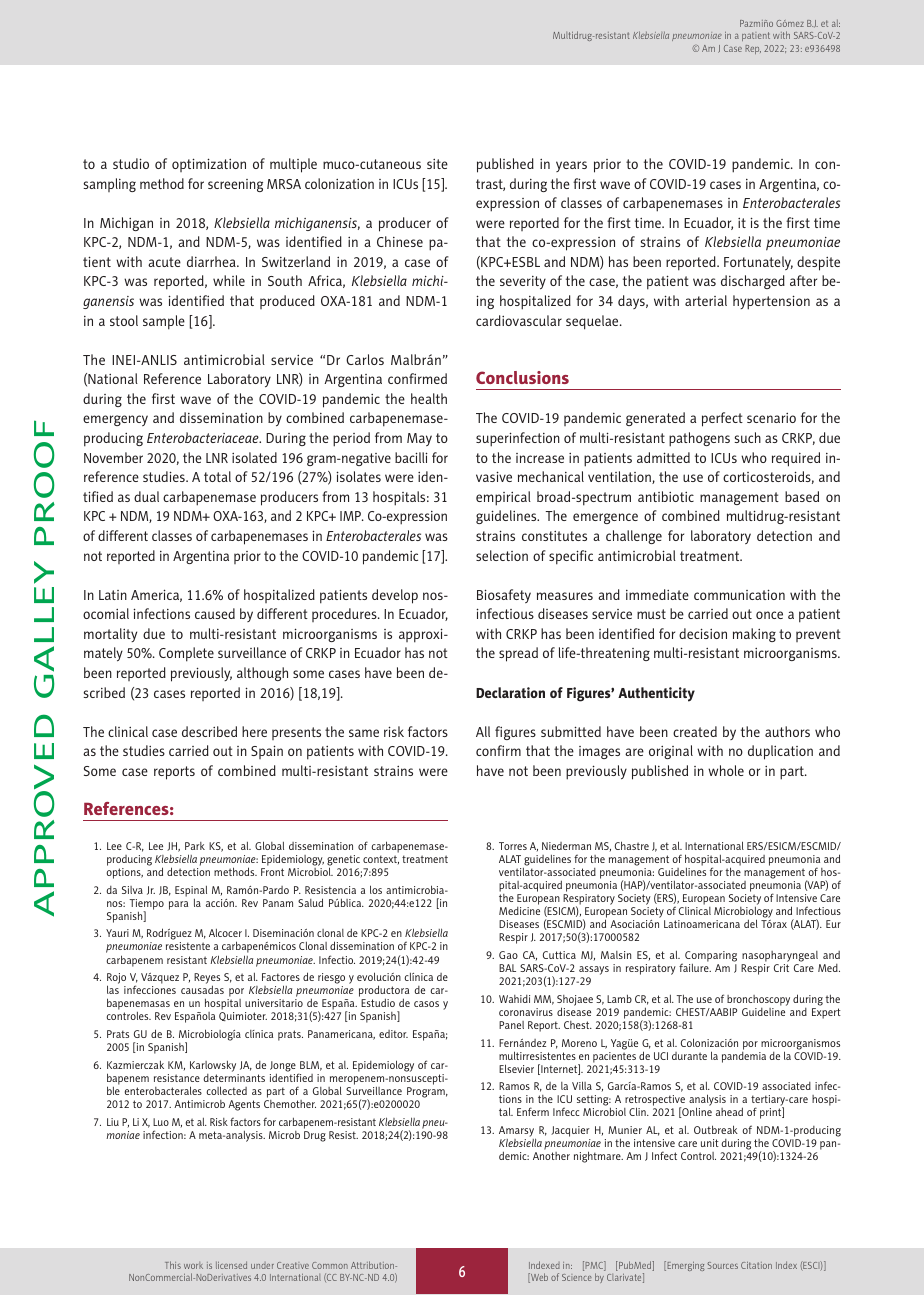  I want to click on screening, so click(235, 185).
